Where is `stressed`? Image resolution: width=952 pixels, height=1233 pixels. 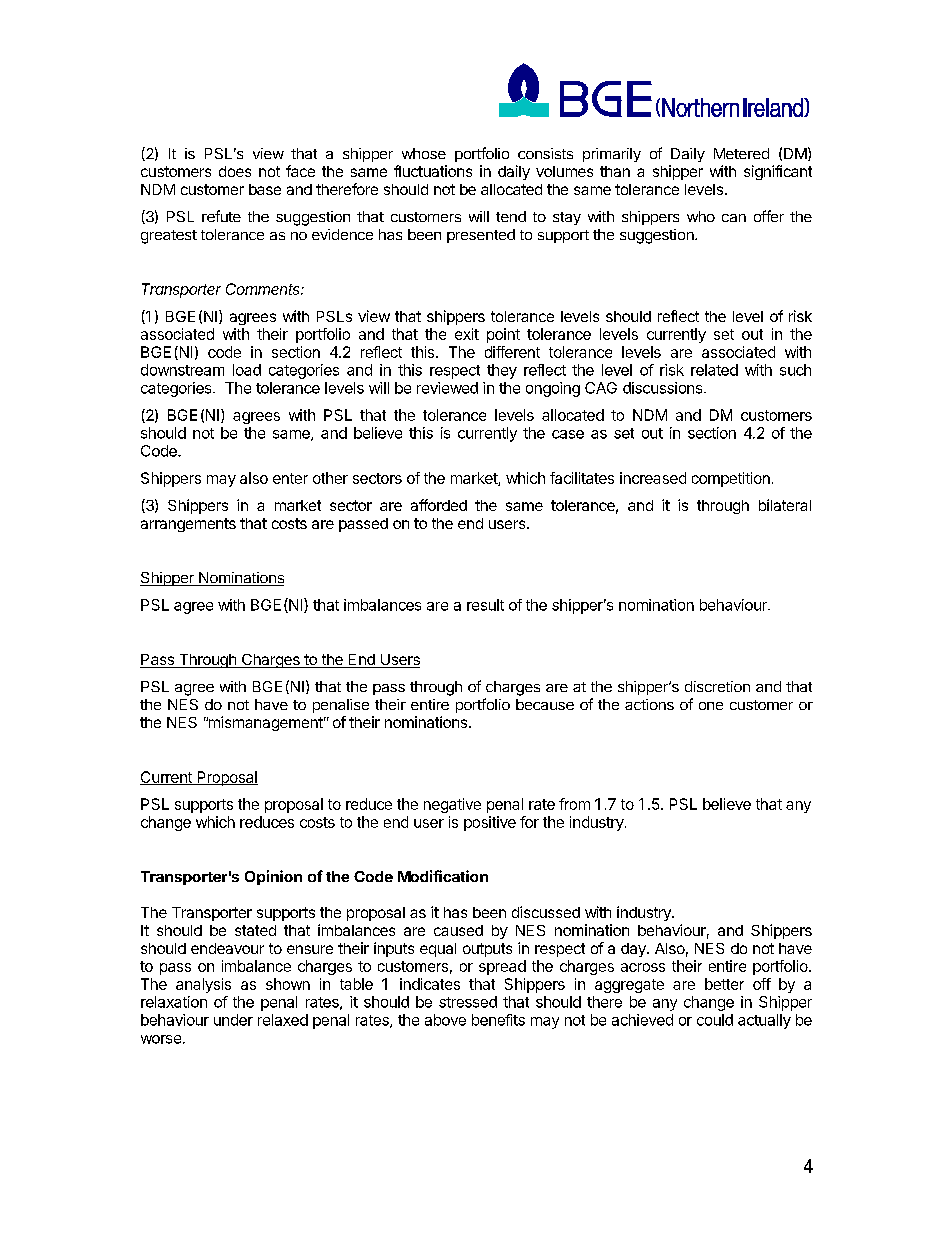 stressed is located at coordinates (468, 1002).
